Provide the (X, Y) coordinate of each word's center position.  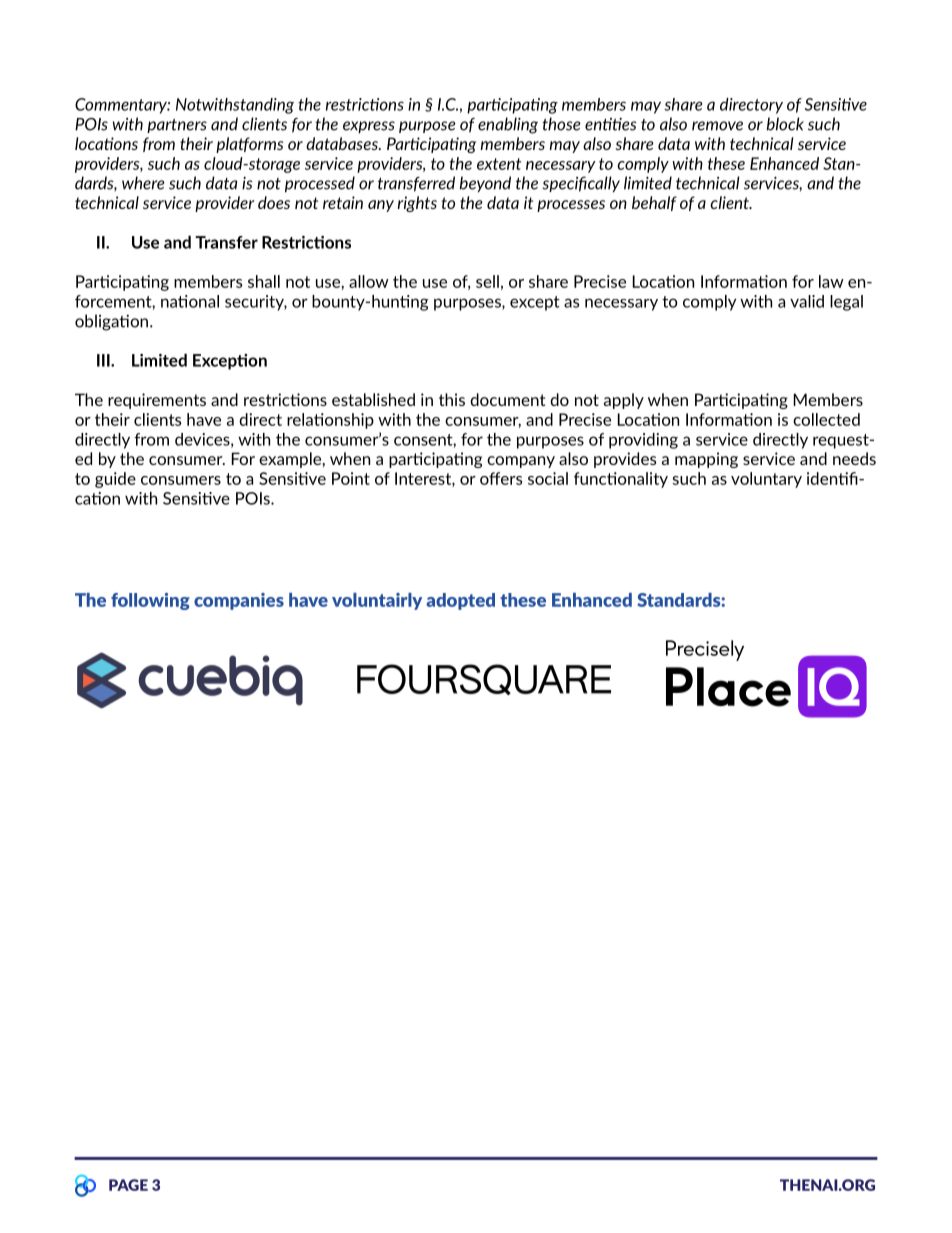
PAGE (128, 1185)
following (150, 601)
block (785, 124)
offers (501, 478)
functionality (621, 480)
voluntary (766, 480)
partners (177, 125)
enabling (508, 125)
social (548, 478)
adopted (460, 601)
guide (115, 480)
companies (239, 601)
